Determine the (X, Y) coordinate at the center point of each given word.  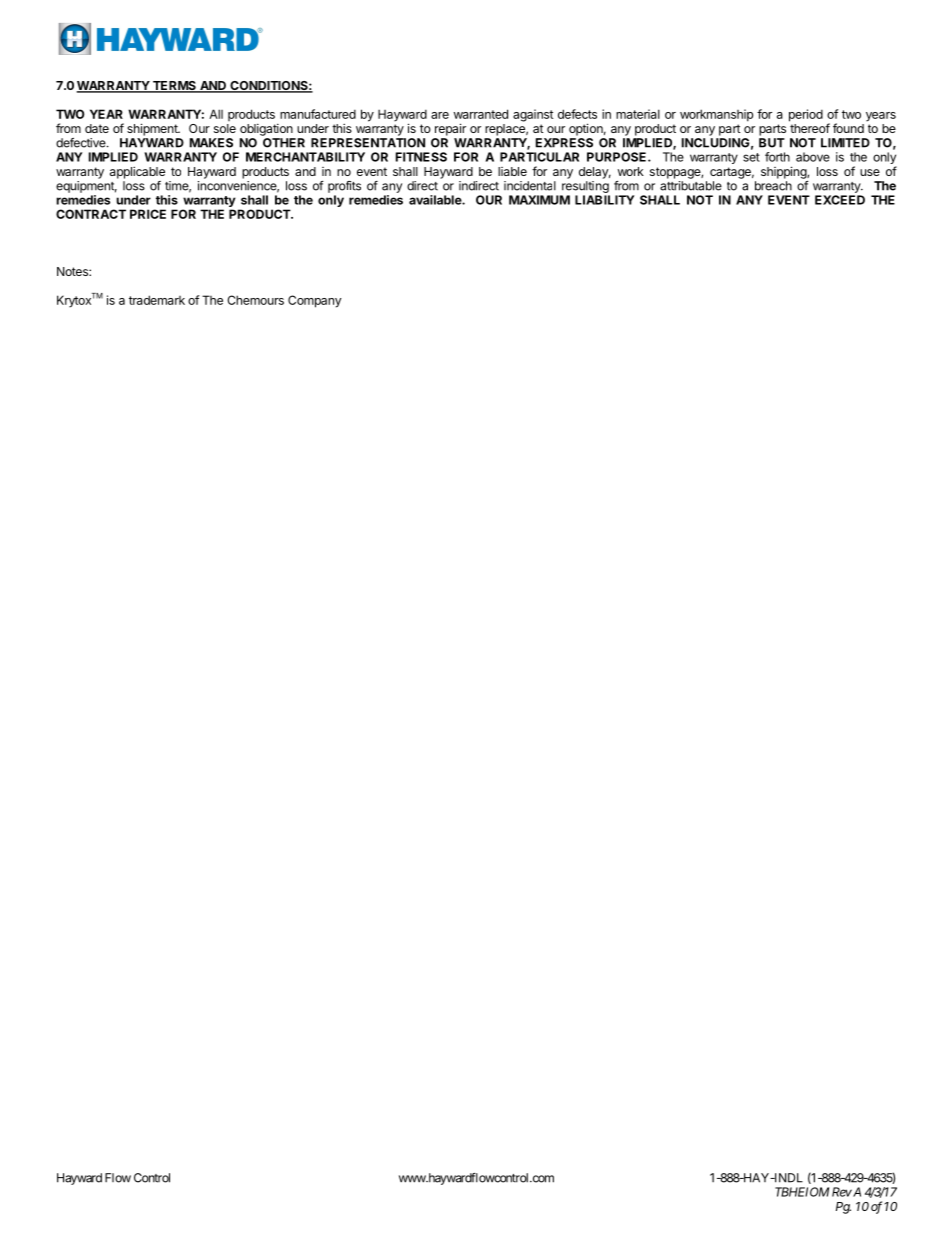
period (806, 115)
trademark (157, 300)
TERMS (174, 87)
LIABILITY (604, 200)
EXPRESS (564, 143)
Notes (73, 271)
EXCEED (840, 200)
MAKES (211, 143)
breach (773, 186)
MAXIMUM (539, 200)
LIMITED (845, 143)
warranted (481, 114)
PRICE (148, 214)
